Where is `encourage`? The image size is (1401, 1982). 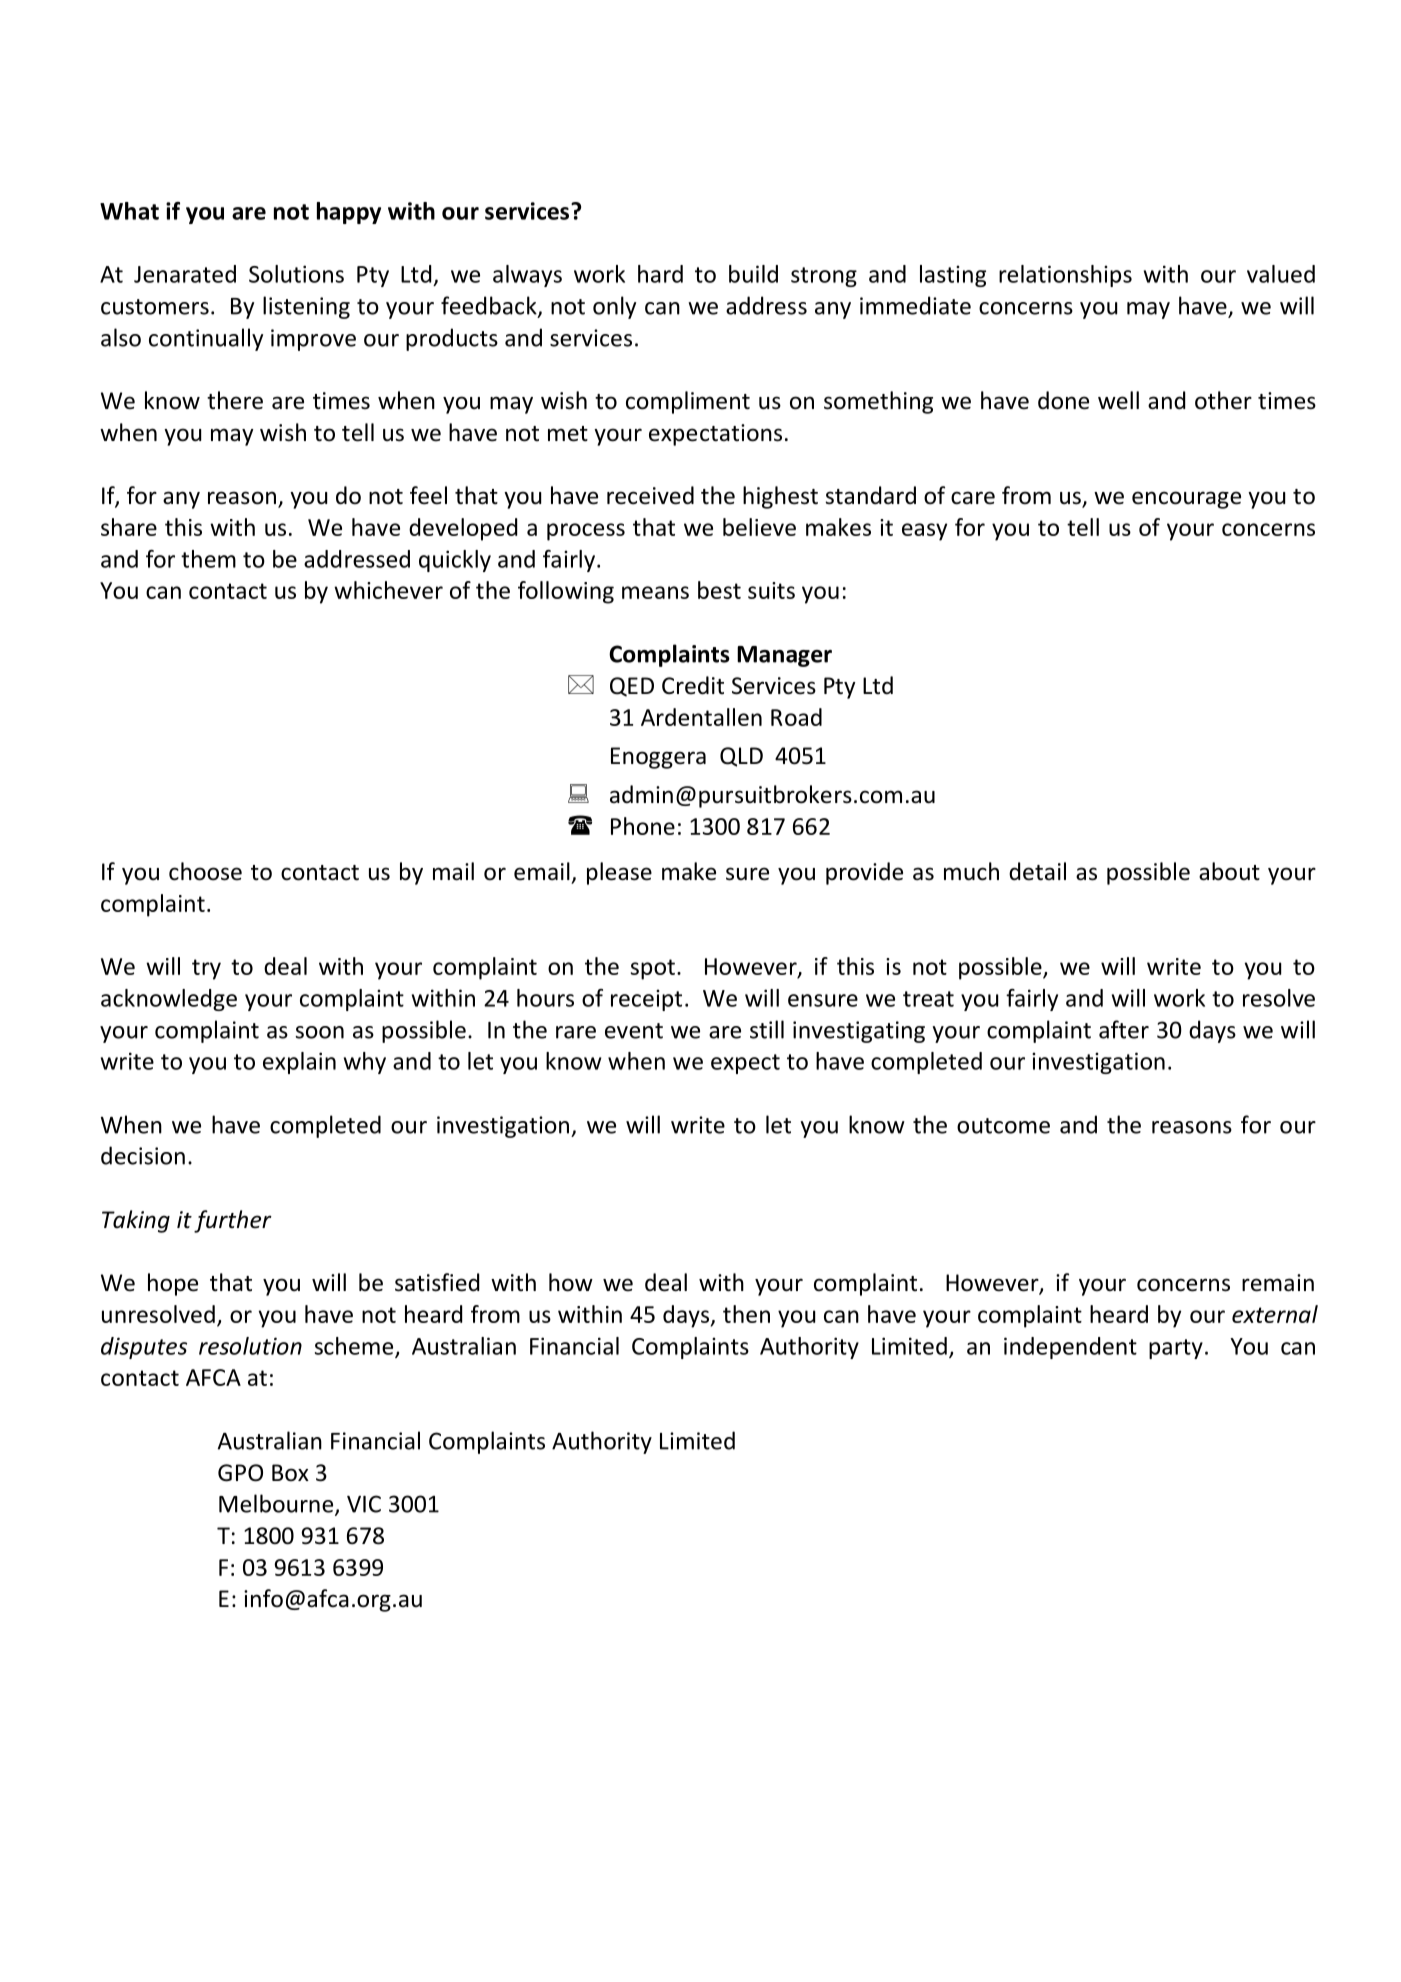 encourage is located at coordinates (1186, 500).
